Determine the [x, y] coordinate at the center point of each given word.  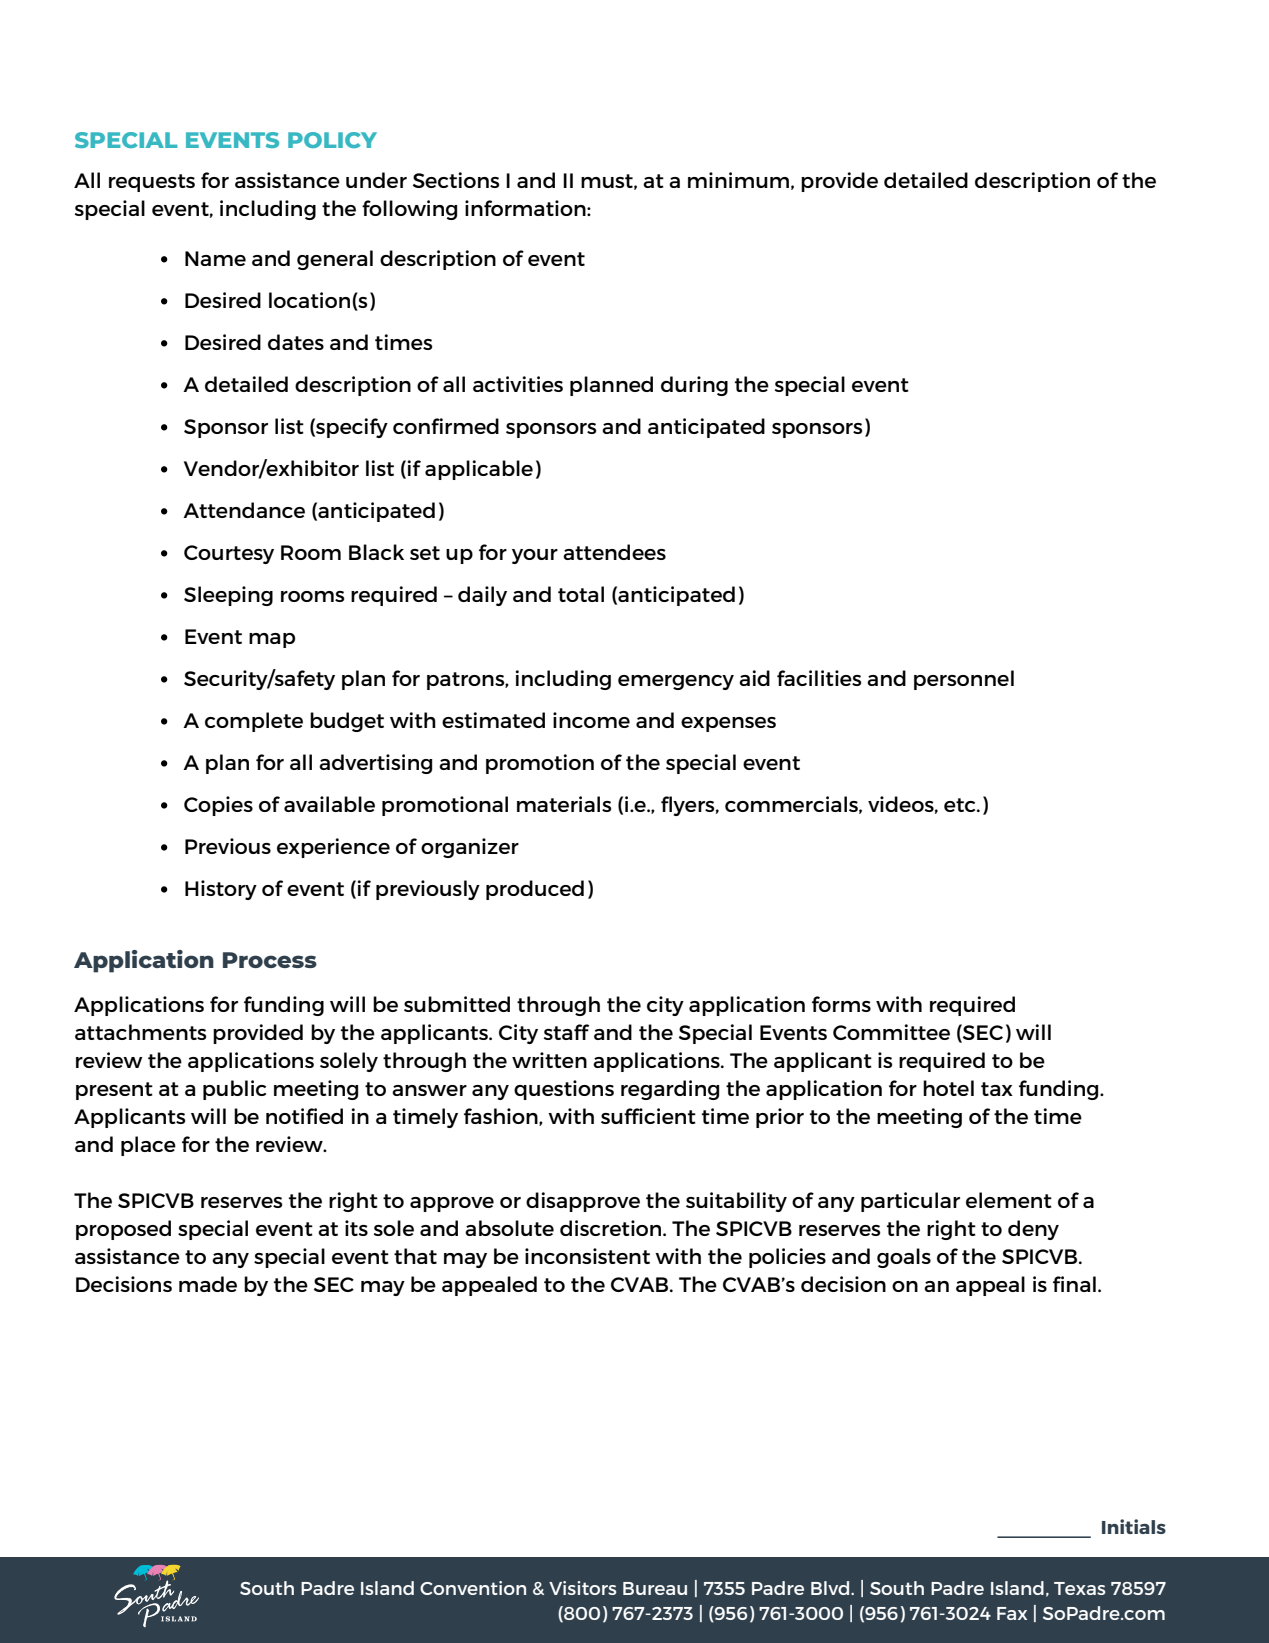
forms [841, 1004]
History [221, 890]
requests [152, 183]
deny [1033, 1230]
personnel [964, 680]
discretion [612, 1228]
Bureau [655, 1588]
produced [535, 890]
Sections [456, 180]
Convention [473, 1588]
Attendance [244, 510]
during [694, 386]
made [208, 1284]
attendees [614, 552]
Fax [1012, 1613]
